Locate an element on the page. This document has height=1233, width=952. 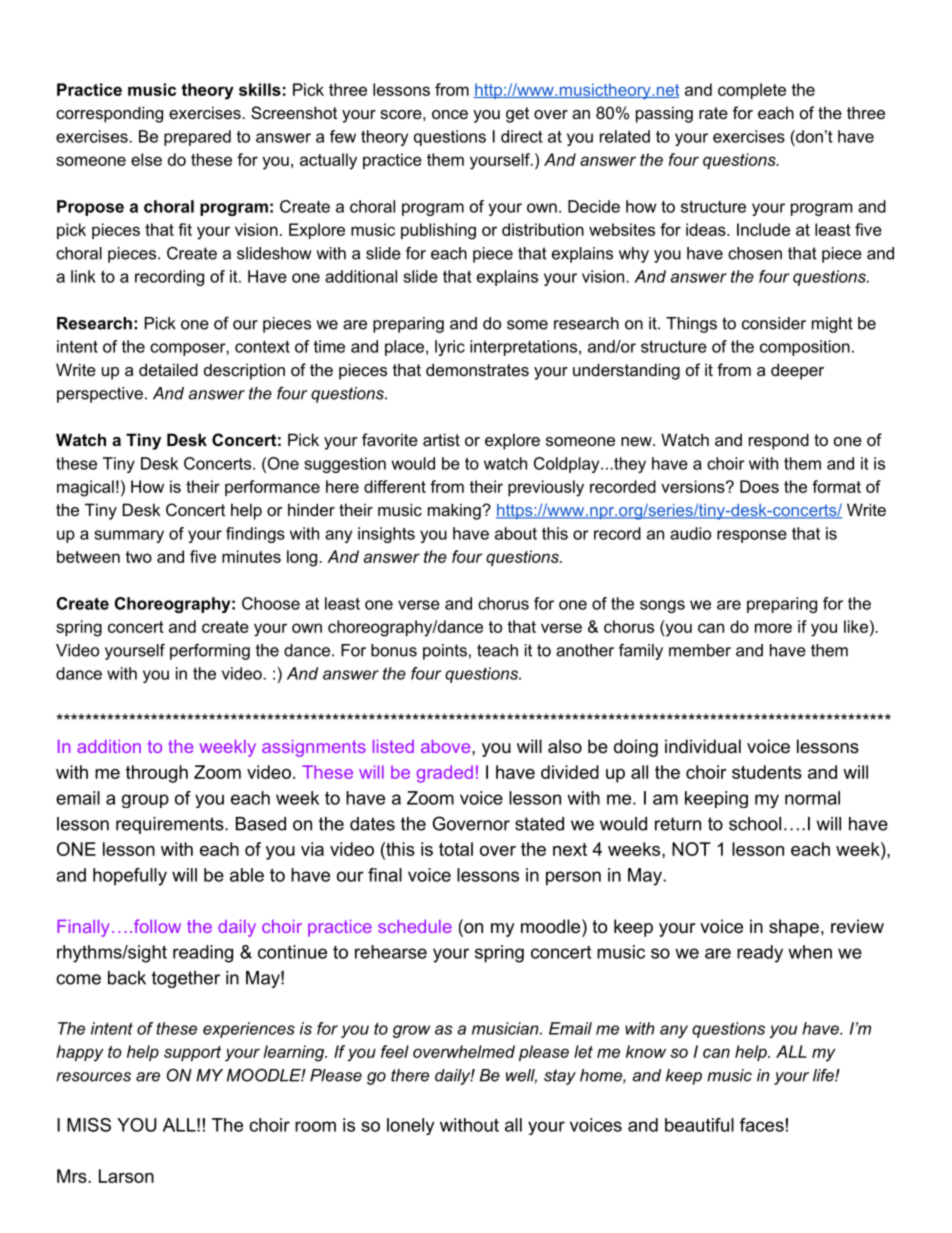
complete is located at coordinates (752, 91).
